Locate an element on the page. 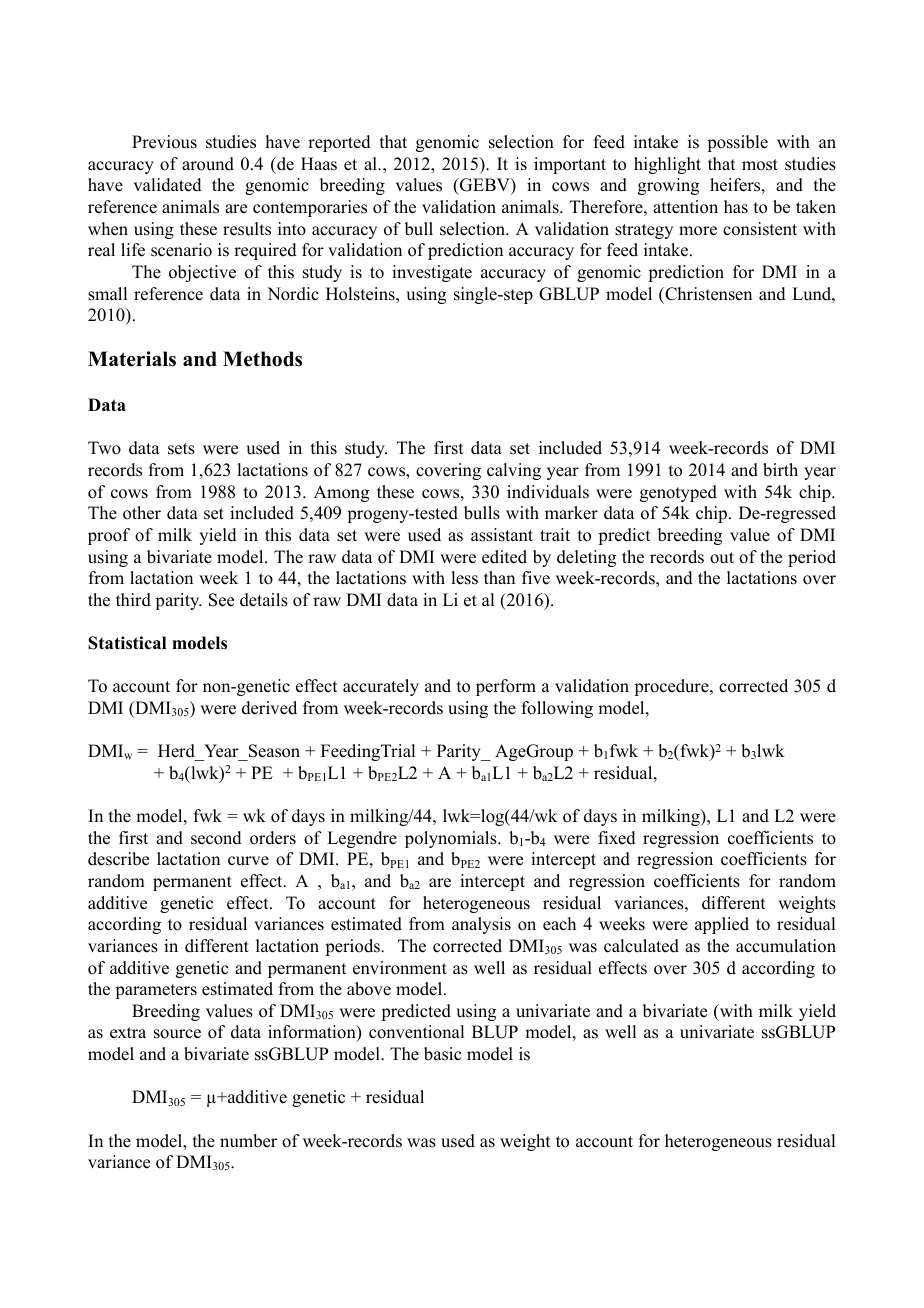 The height and width of the page is (1308, 924). procedure is located at coordinates (672, 687).
